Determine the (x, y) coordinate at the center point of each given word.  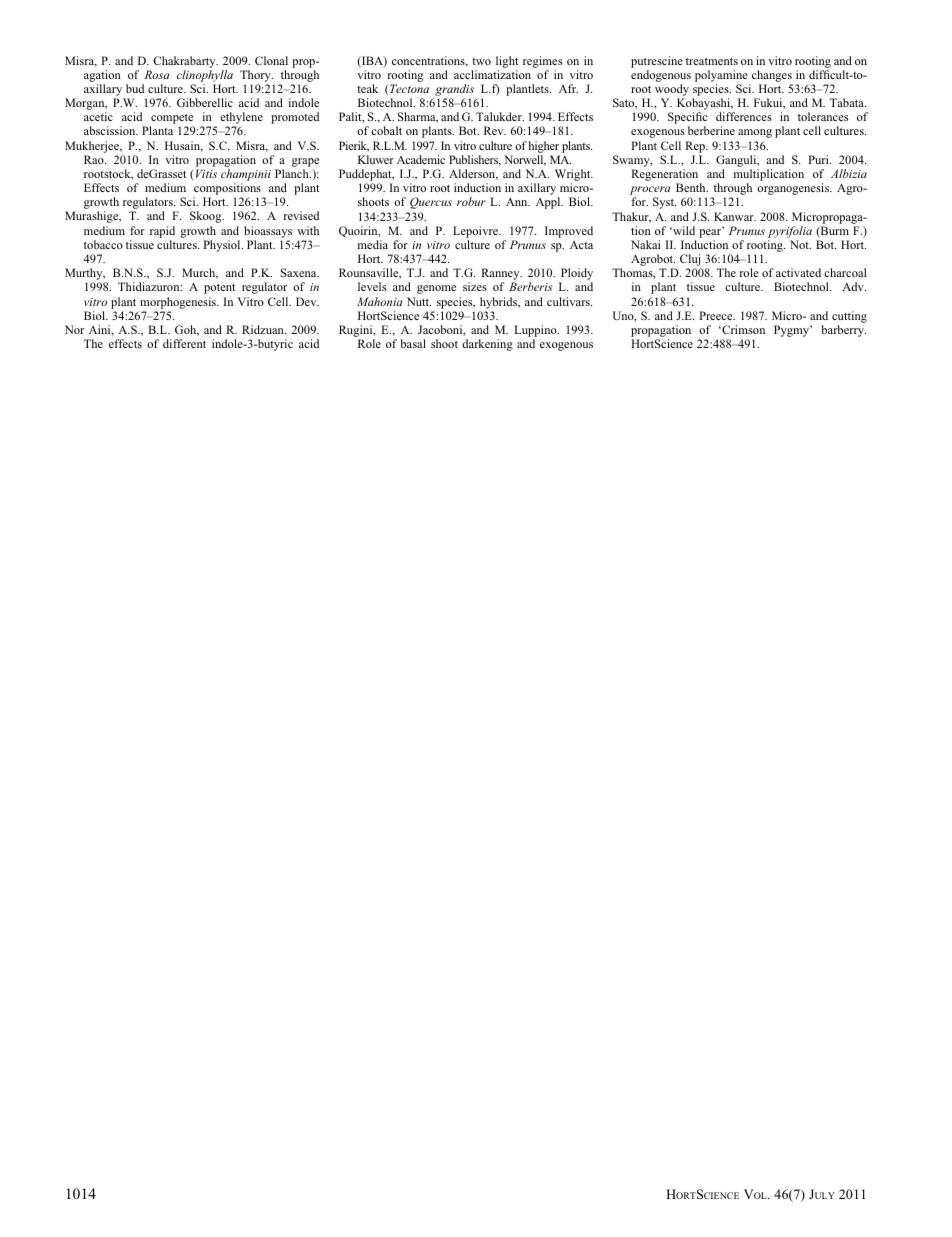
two (481, 61)
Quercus (431, 203)
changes (772, 76)
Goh (187, 330)
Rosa (156, 74)
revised (301, 215)
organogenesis (794, 189)
